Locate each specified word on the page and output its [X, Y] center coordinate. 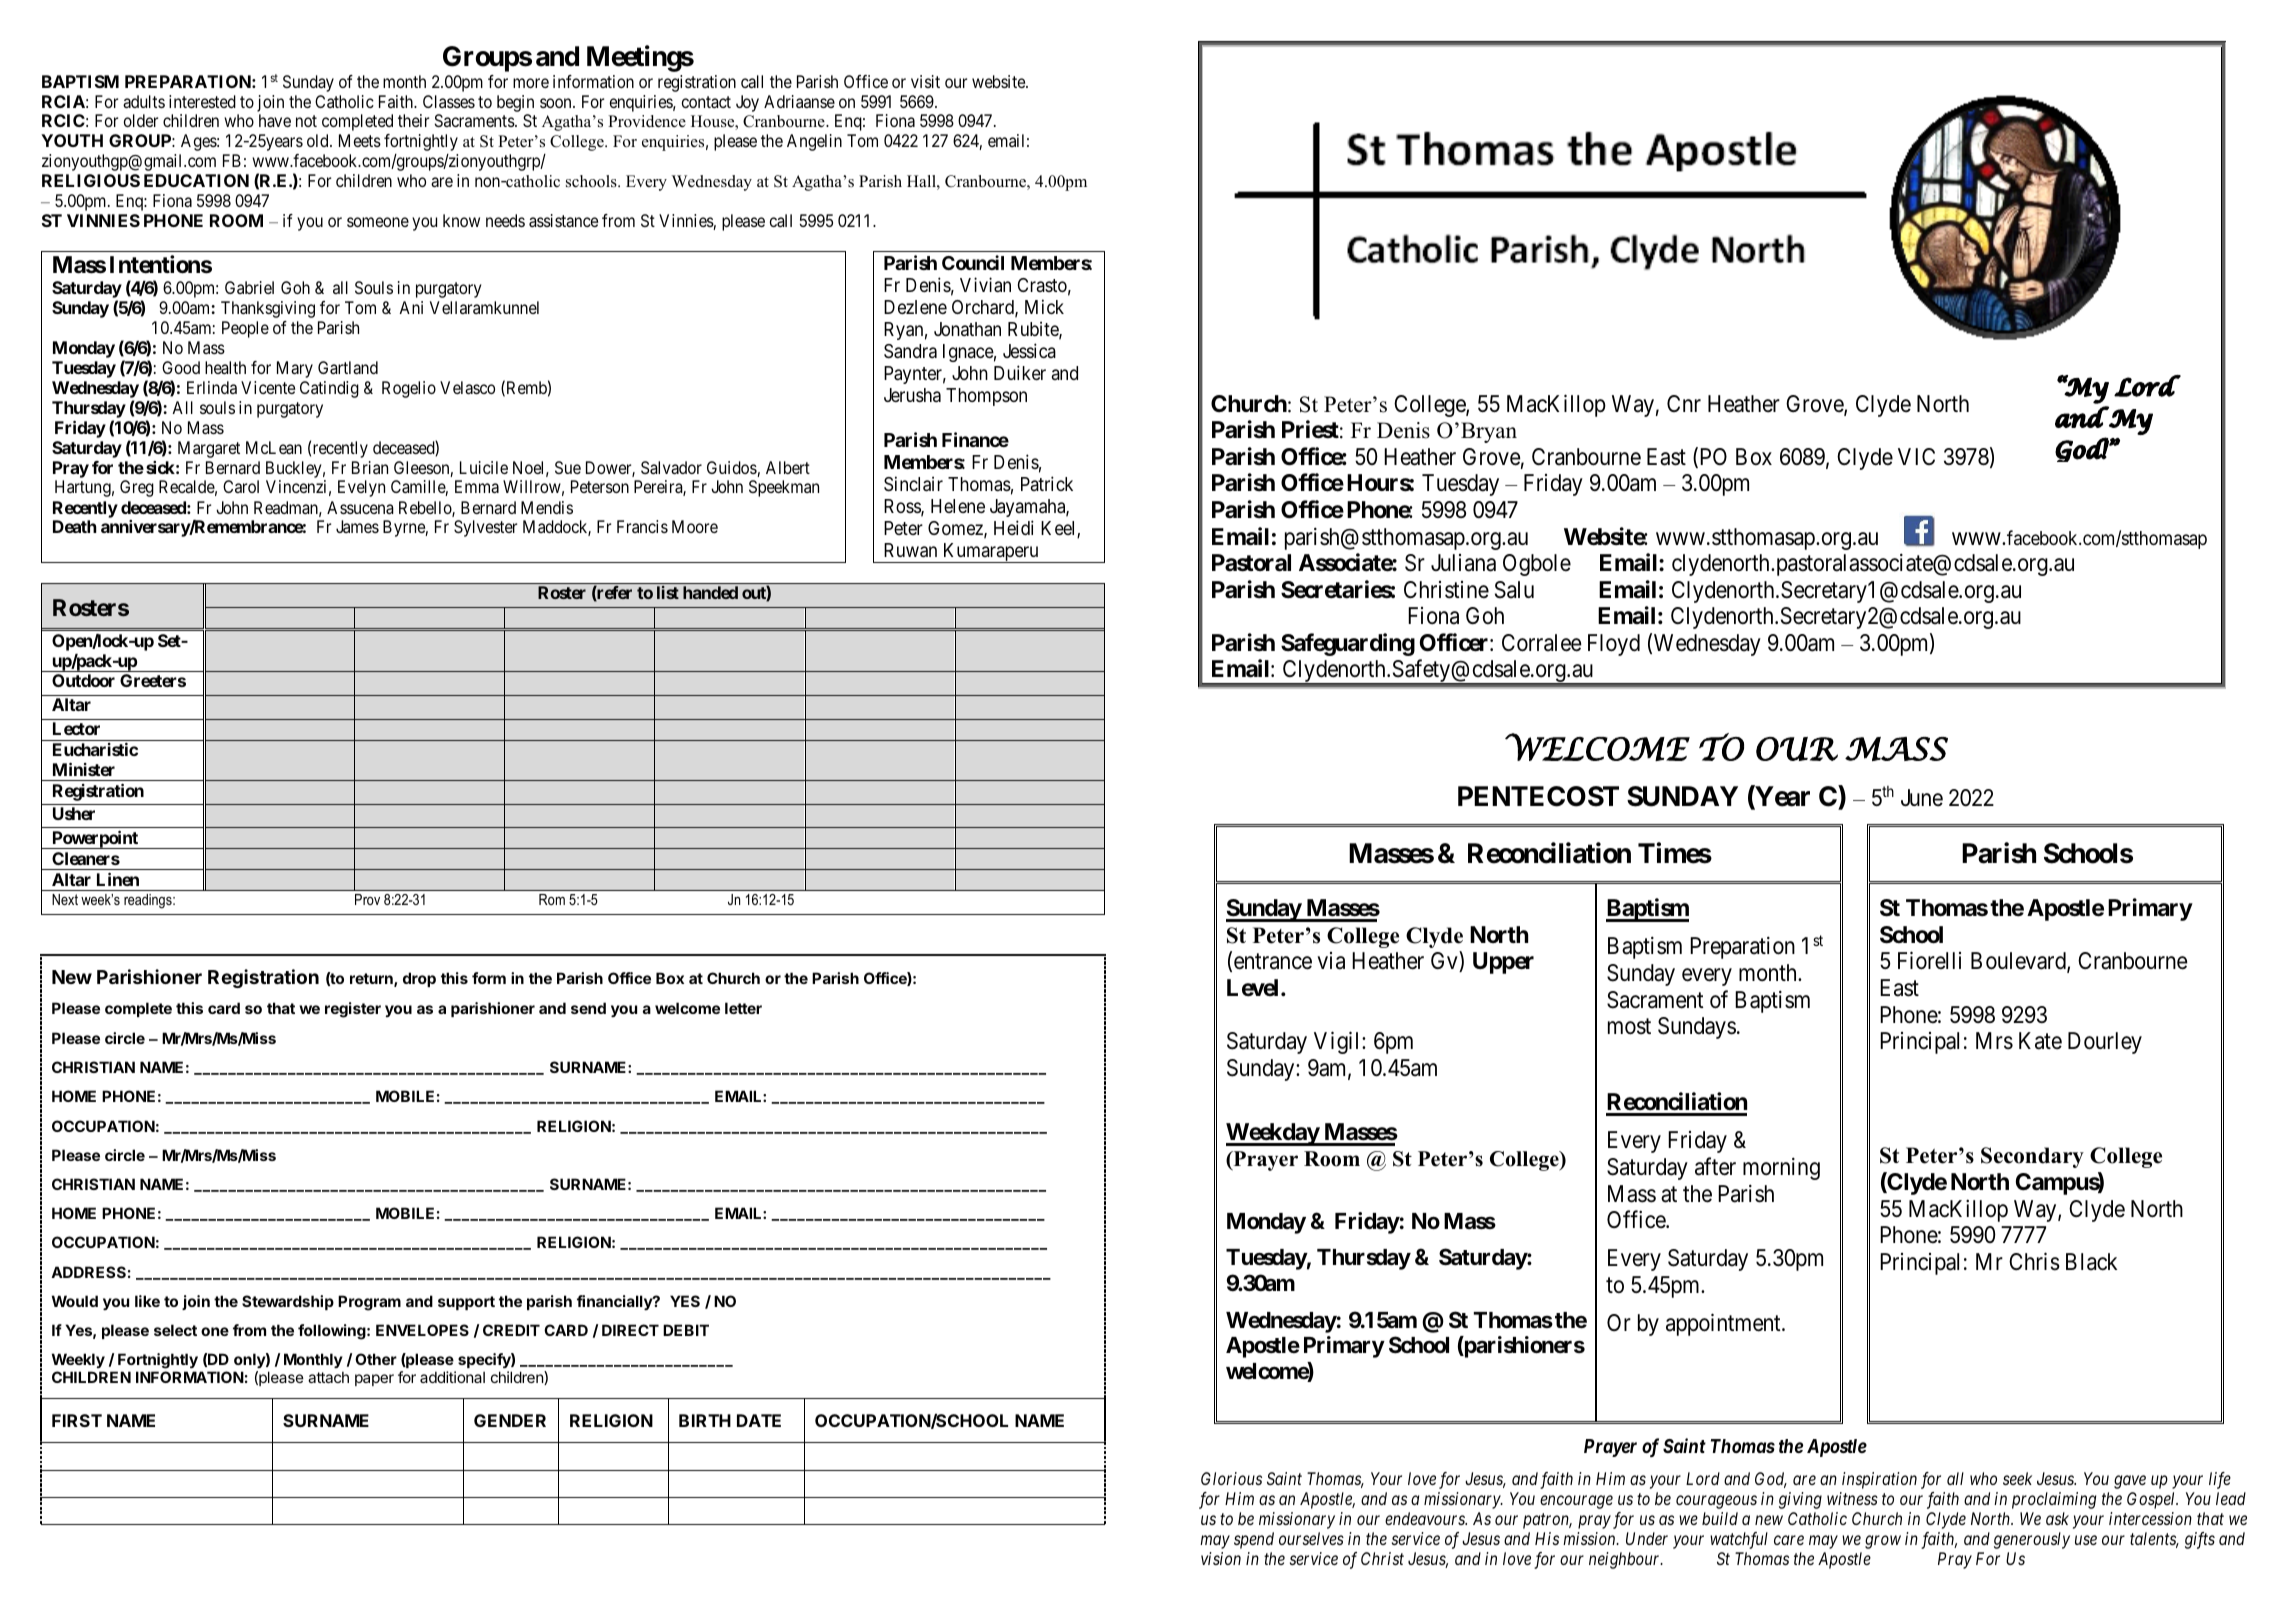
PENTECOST [1538, 796]
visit [925, 81]
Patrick [1047, 483]
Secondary [2032, 1157]
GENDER [510, 1420]
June [1922, 798]
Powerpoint [95, 839]
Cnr [1684, 403]
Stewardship [288, 1302]
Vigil [1338, 1042]
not [306, 121]
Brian [370, 467]
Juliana [1463, 563]
